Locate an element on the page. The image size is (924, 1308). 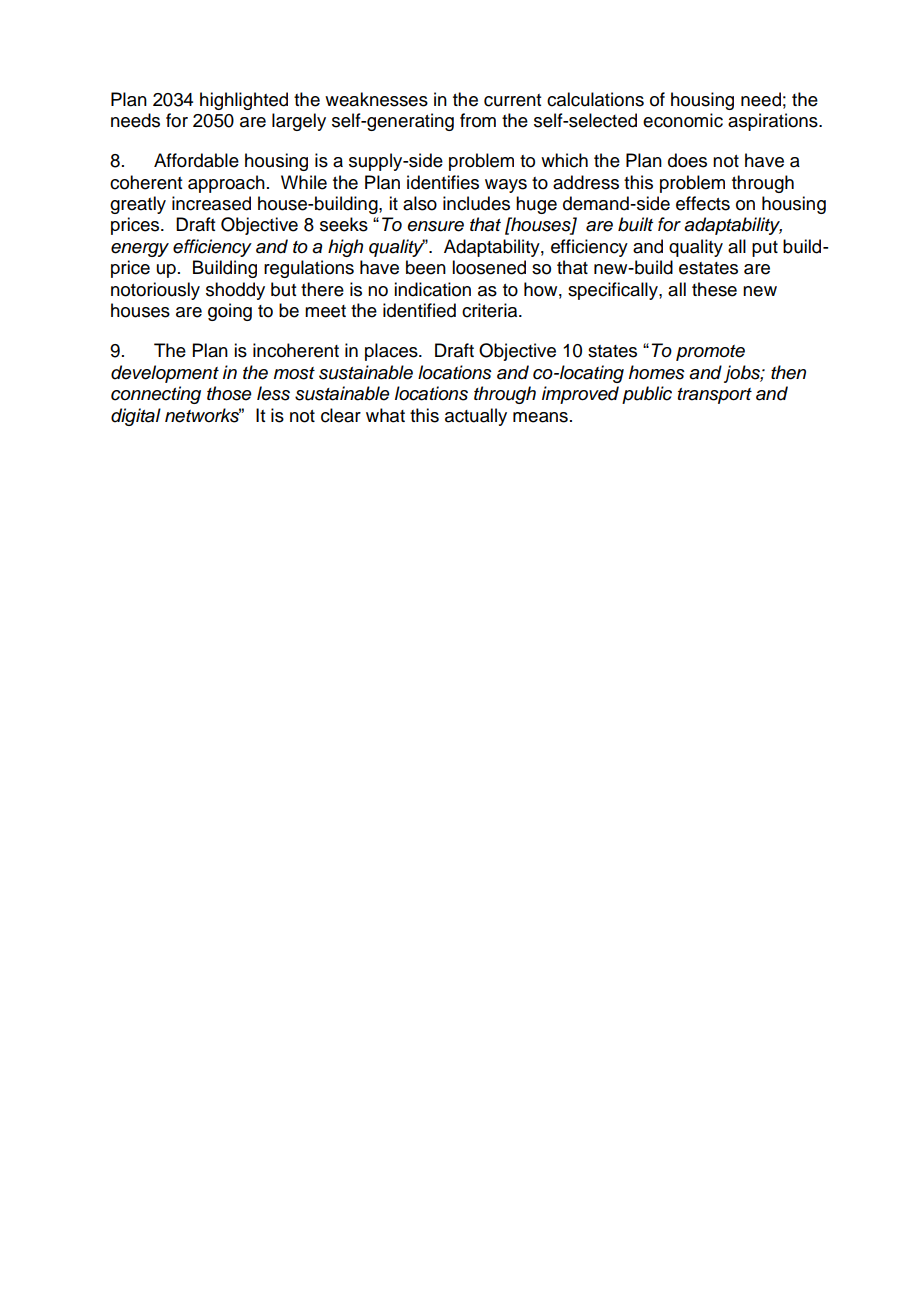
loosened is located at coordinates (489, 267).
